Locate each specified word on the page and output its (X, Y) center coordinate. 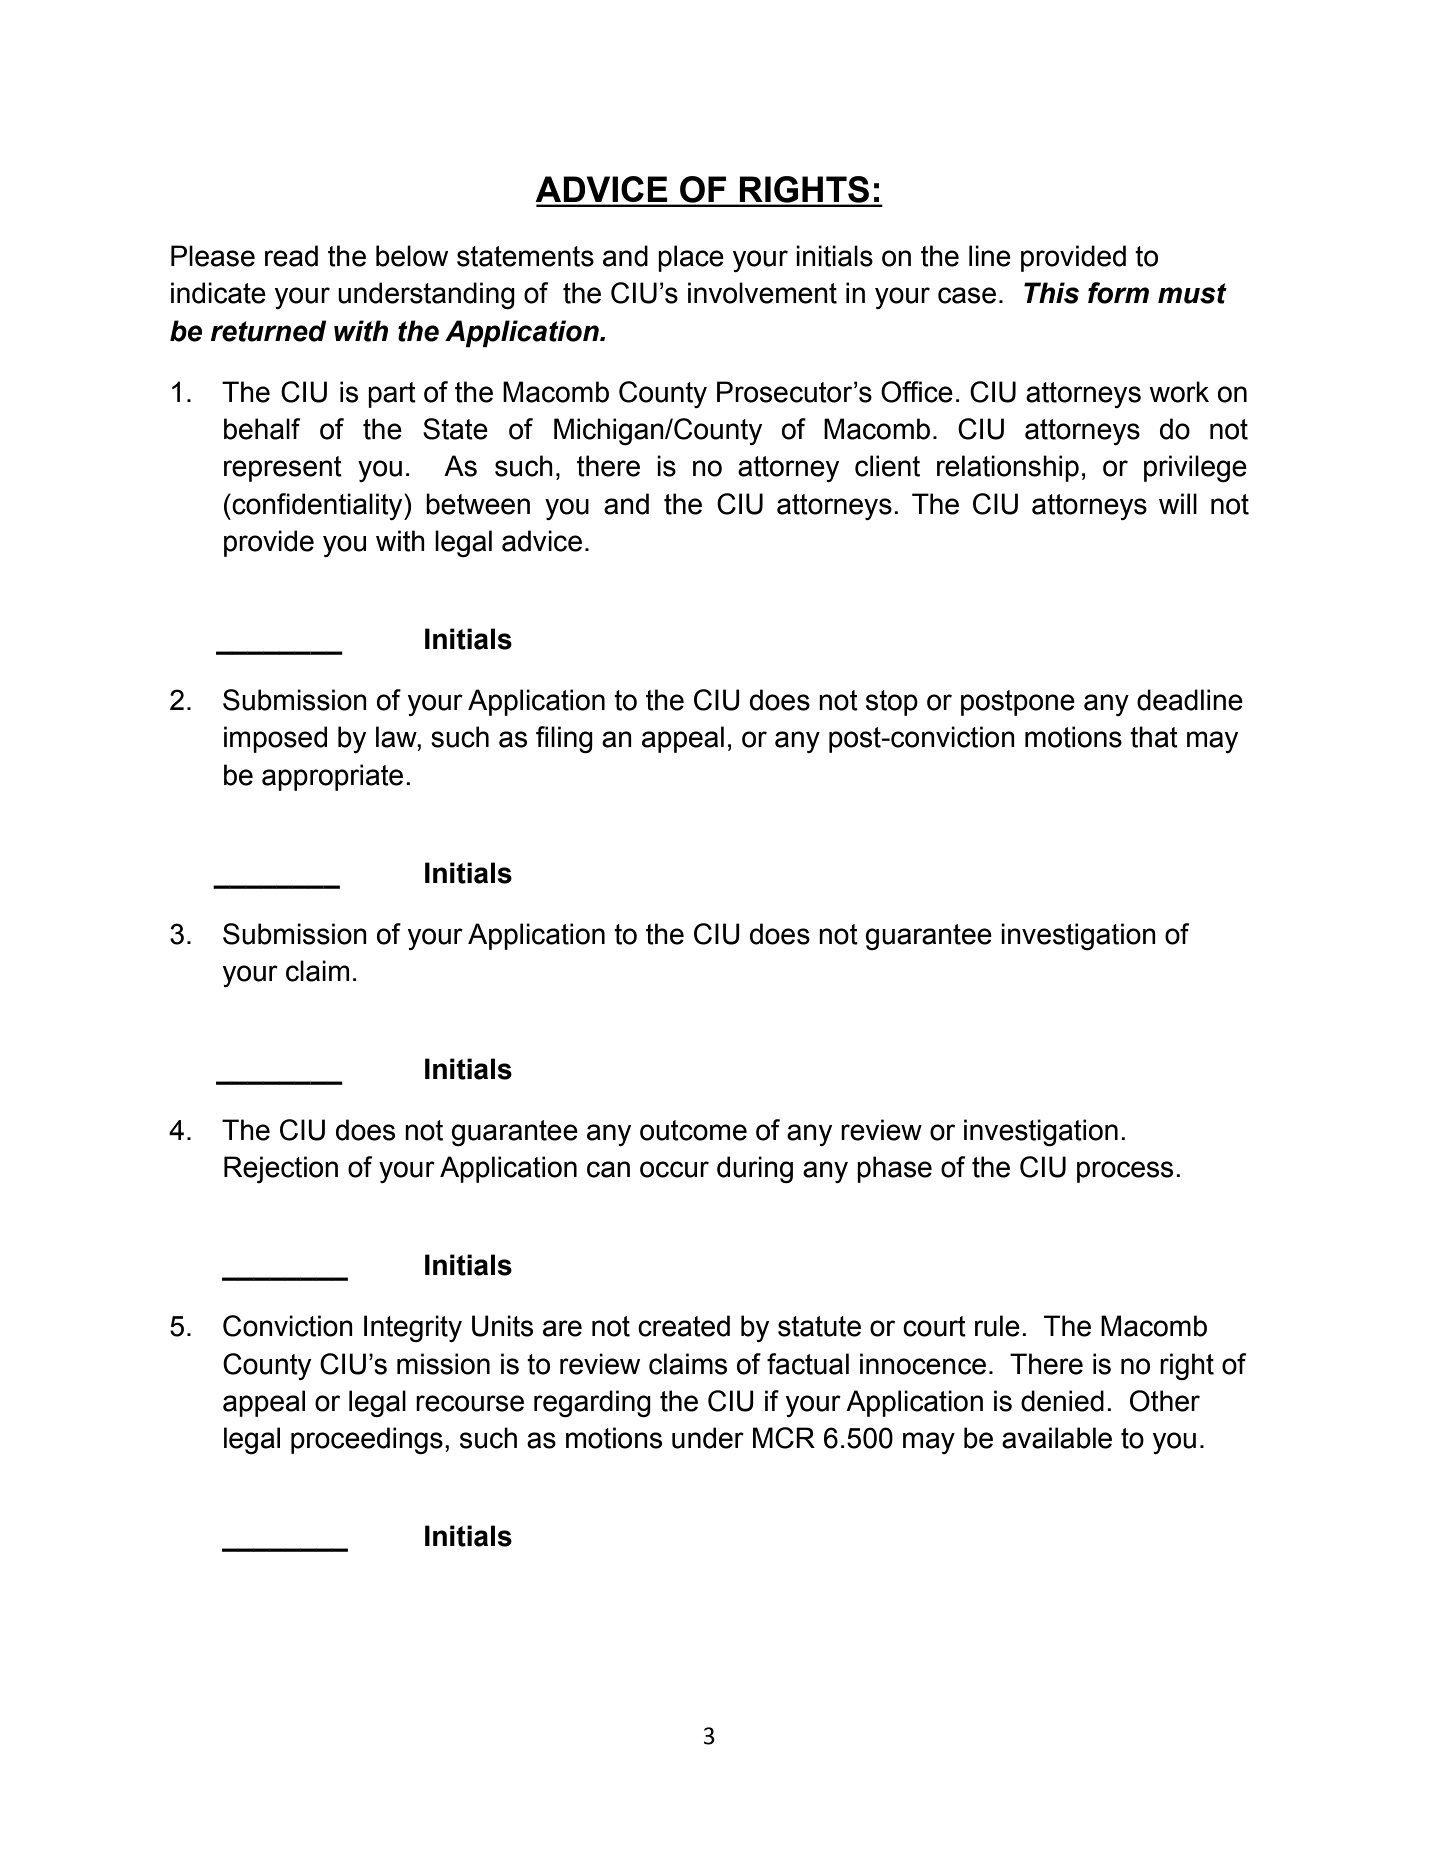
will (1178, 503)
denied (1062, 1401)
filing (564, 739)
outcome (693, 1130)
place (691, 258)
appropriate (332, 777)
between (478, 504)
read (291, 256)
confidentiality (317, 506)
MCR (784, 1438)
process (1125, 1172)
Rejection (281, 1169)
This (1051, 293)
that (1154, 737)
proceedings (367, 1440)
